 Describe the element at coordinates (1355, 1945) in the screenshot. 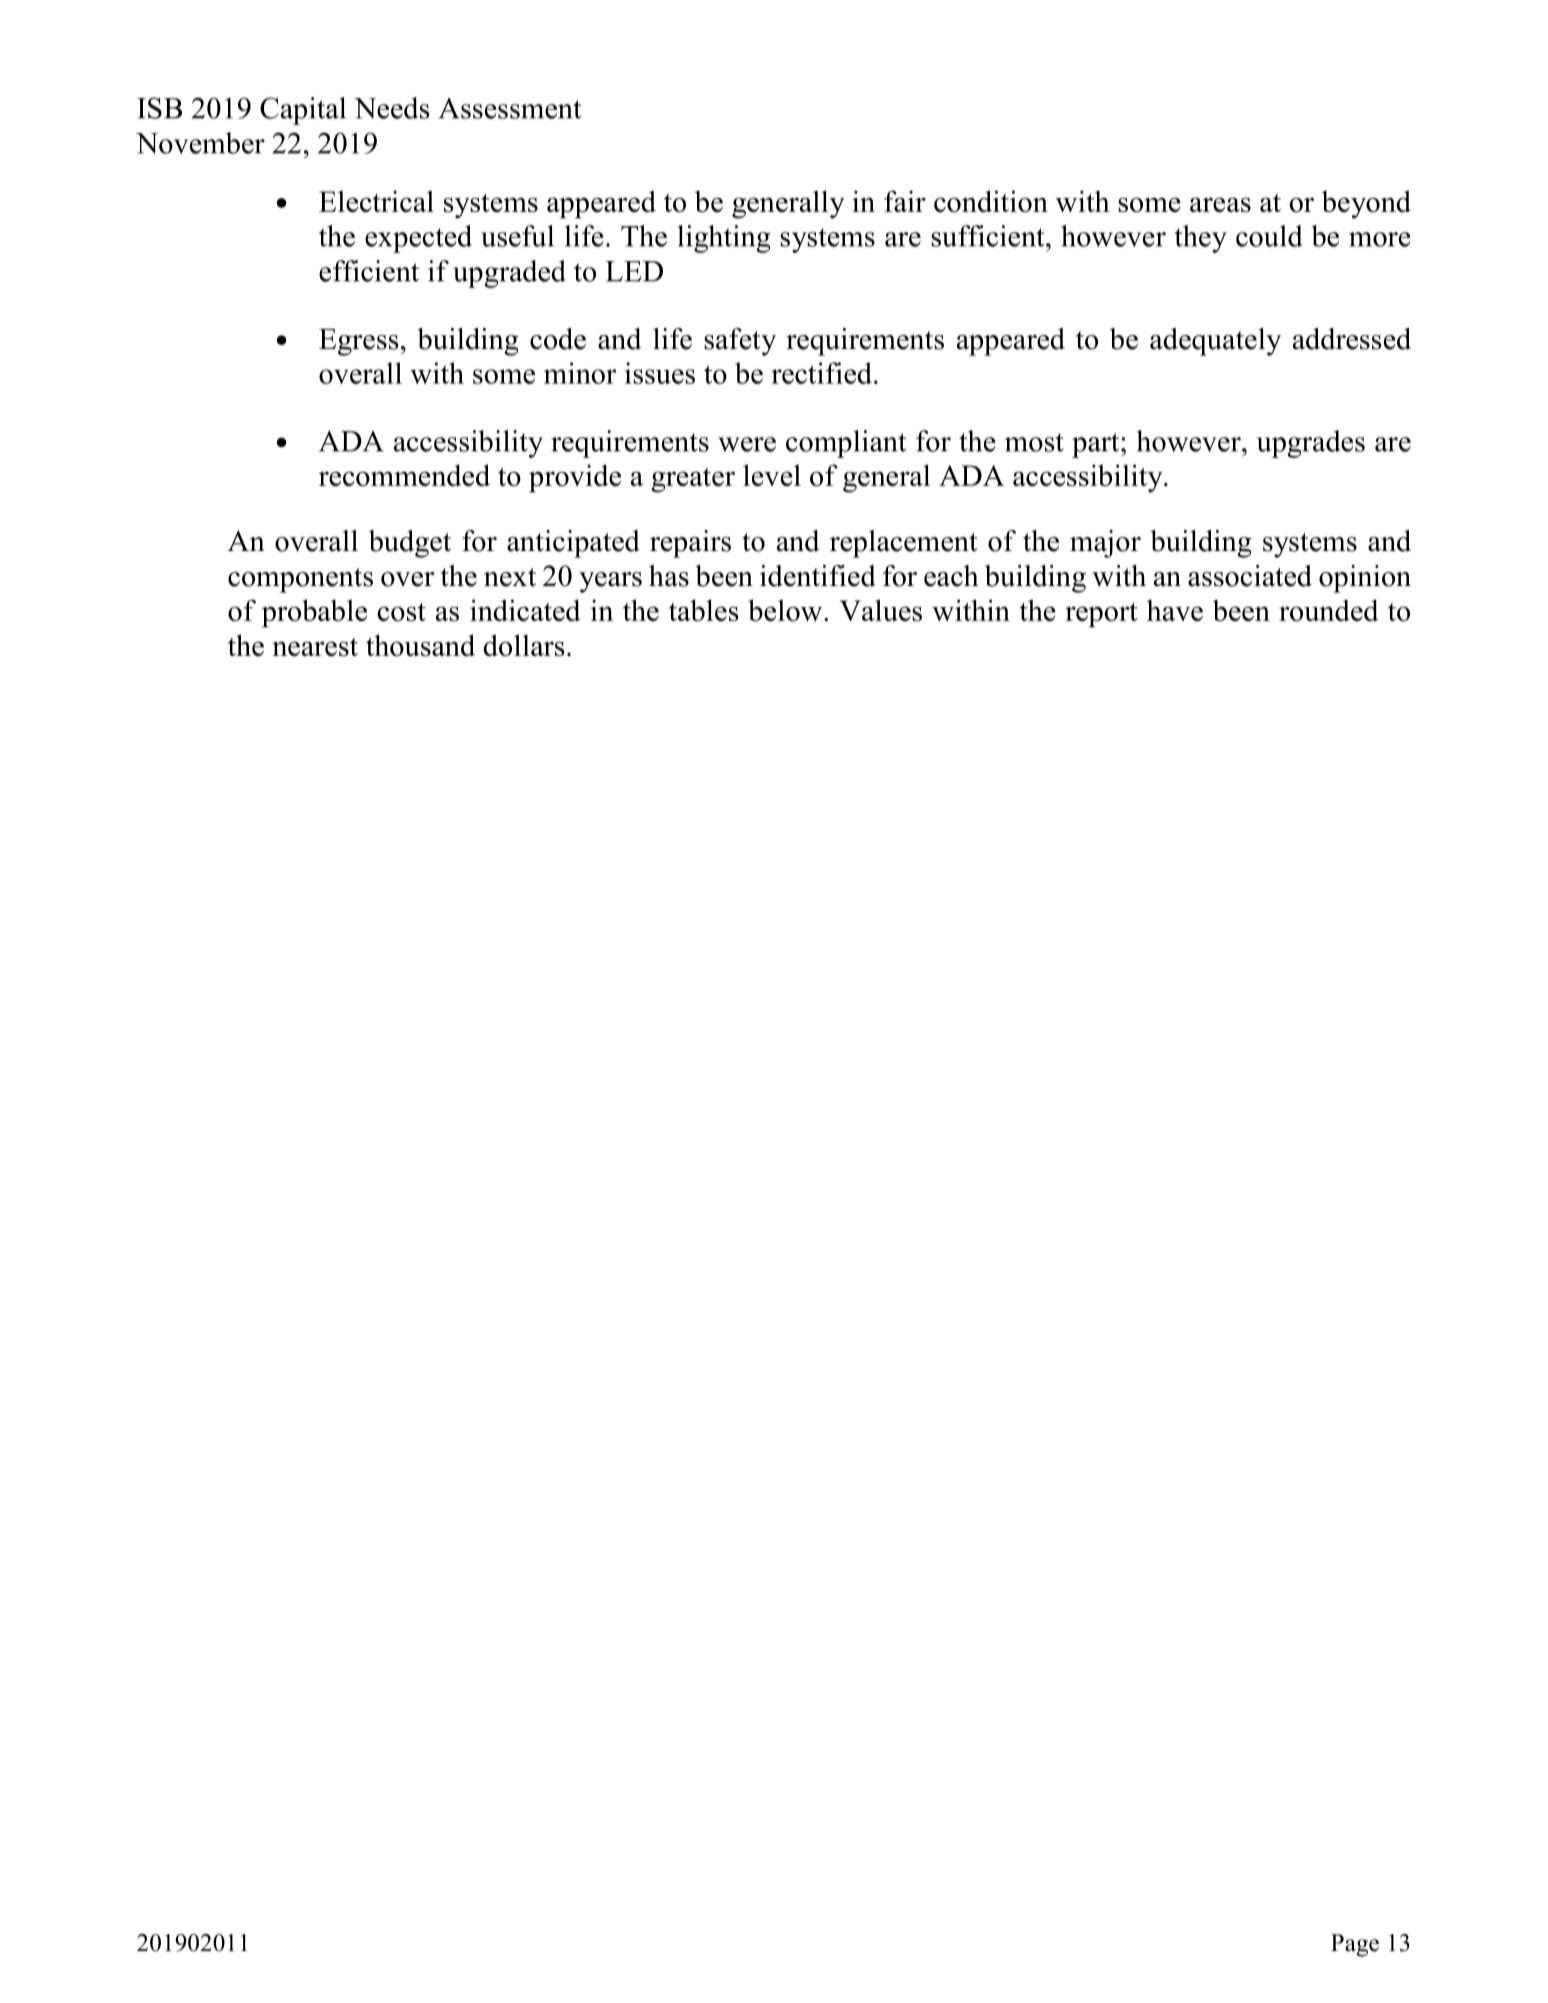

I see `Page` at that location.
